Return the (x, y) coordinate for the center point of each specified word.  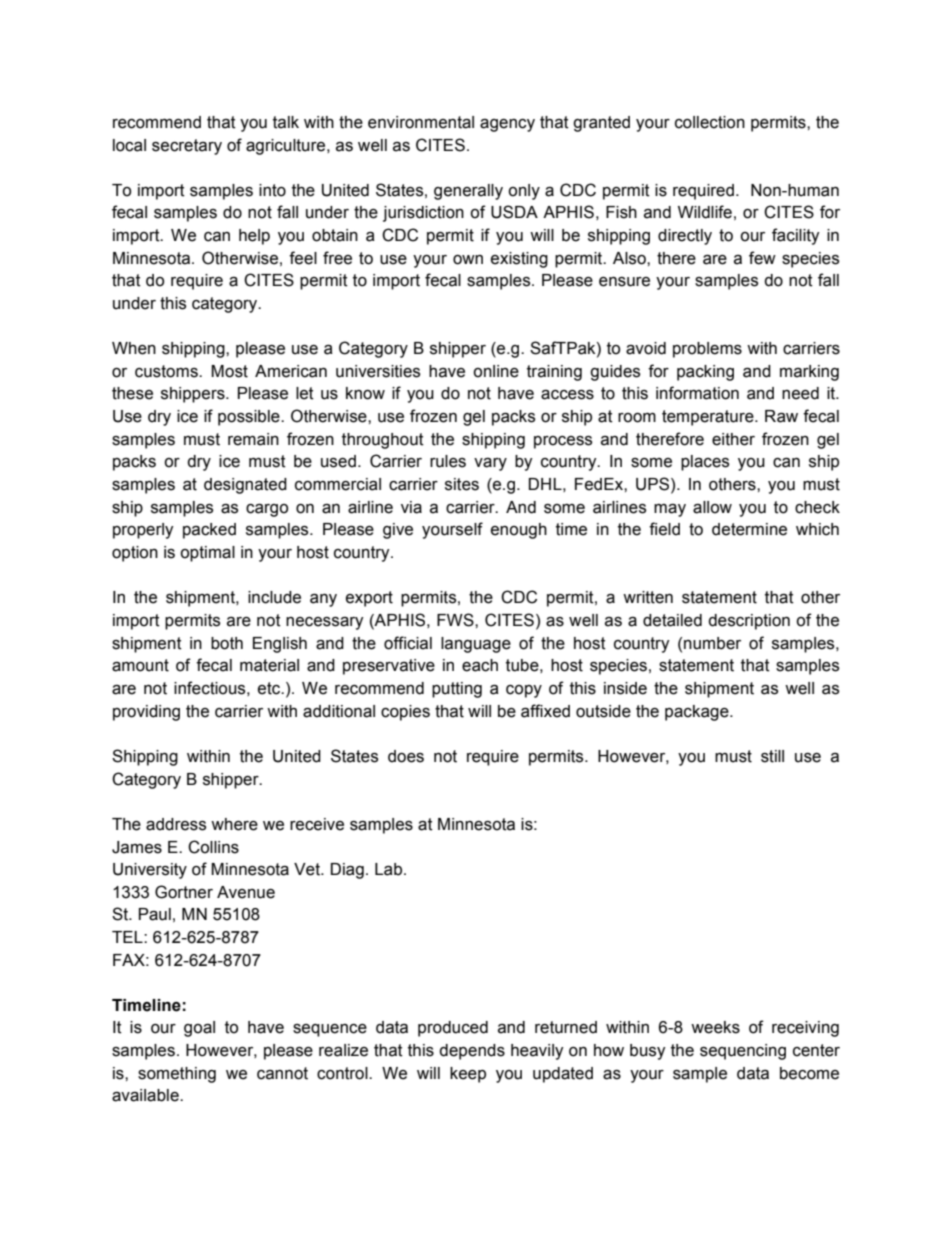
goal (199, 1029)
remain (253, 439)
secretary (187, 147)
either (733, 439)
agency (507, 125)
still (772, 756)
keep (468, 1075)
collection (710, 122)
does (406, 756)
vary (490, 464)
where (234, 824)
